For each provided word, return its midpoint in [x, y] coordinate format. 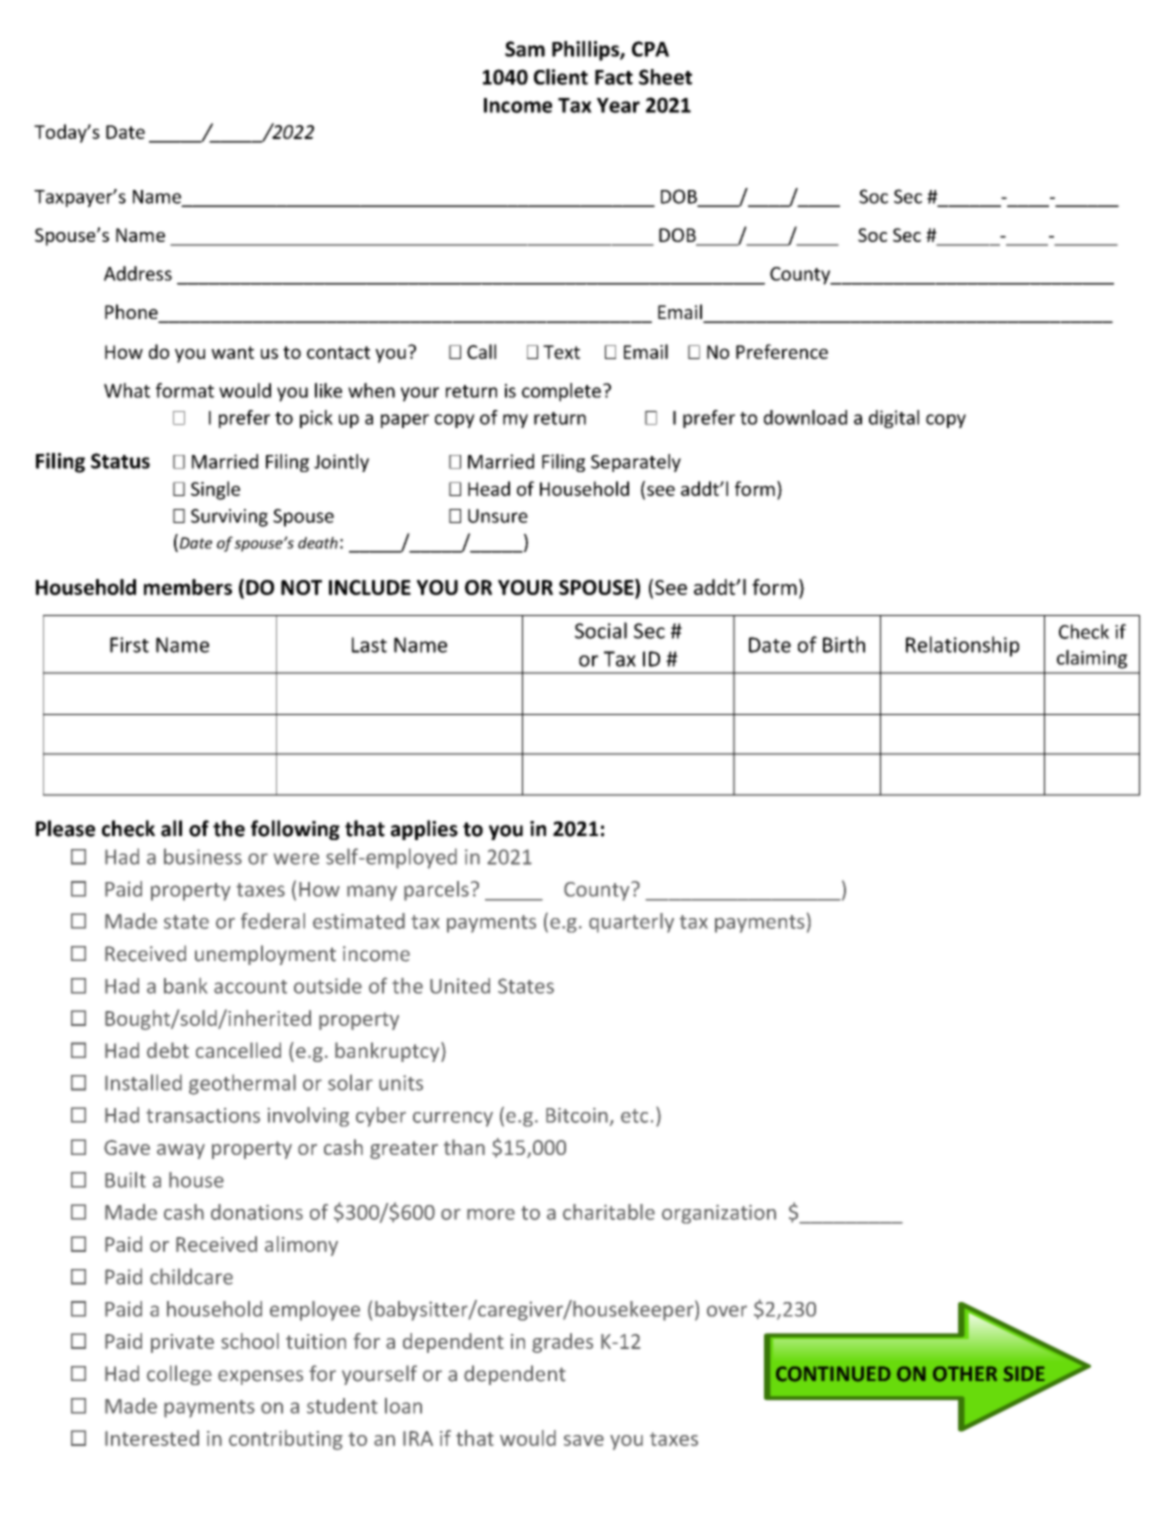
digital [894, 419]
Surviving [229, 518]
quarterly [631, 923]
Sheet [665, 77]
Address [138, 273]
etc [634, 1116]
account [250, 987]
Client [561, 77]
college [179, 1375]
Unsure [498, 516]
